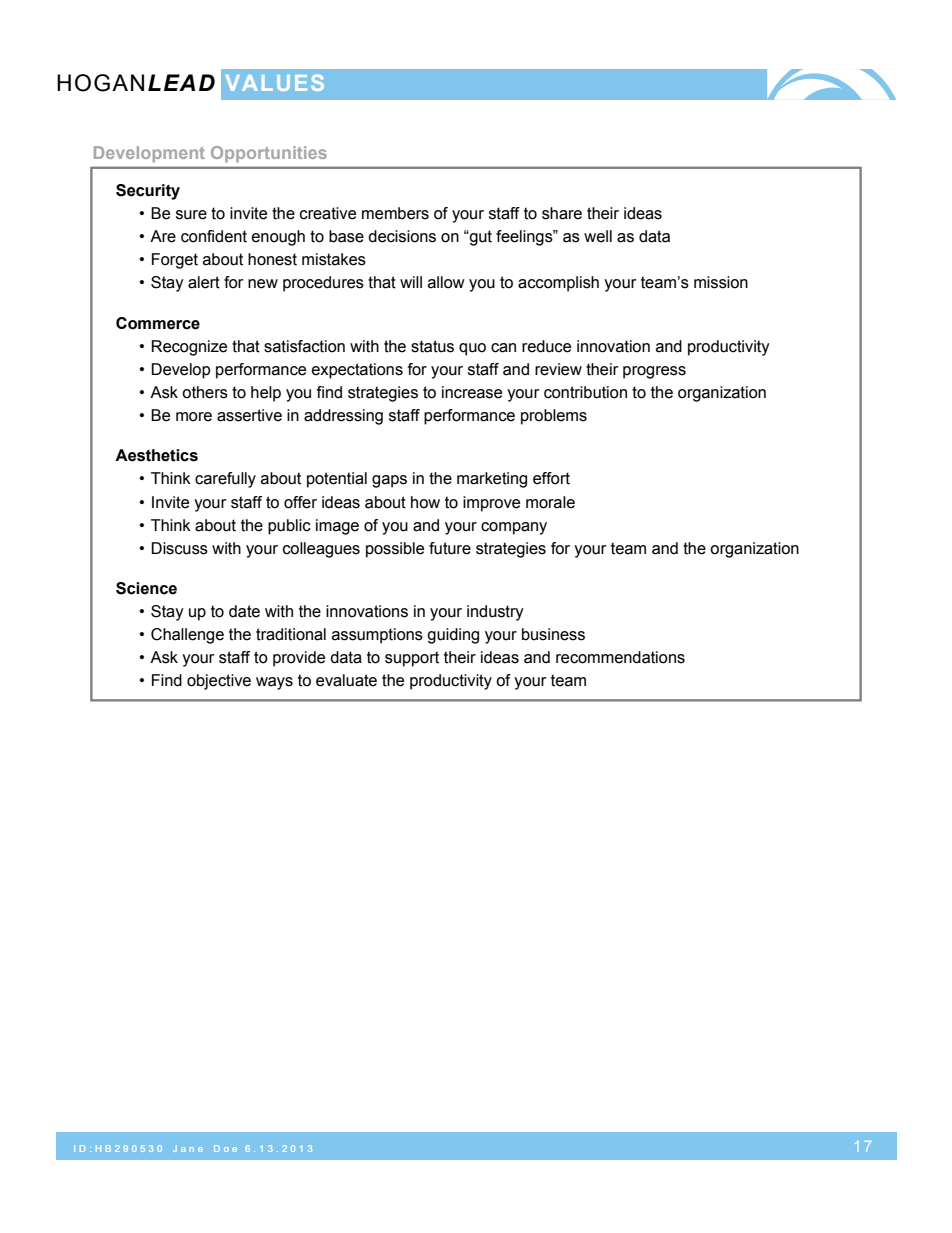 This document has height=1233, width=952. I want to click on increase, so click(472, 392).
